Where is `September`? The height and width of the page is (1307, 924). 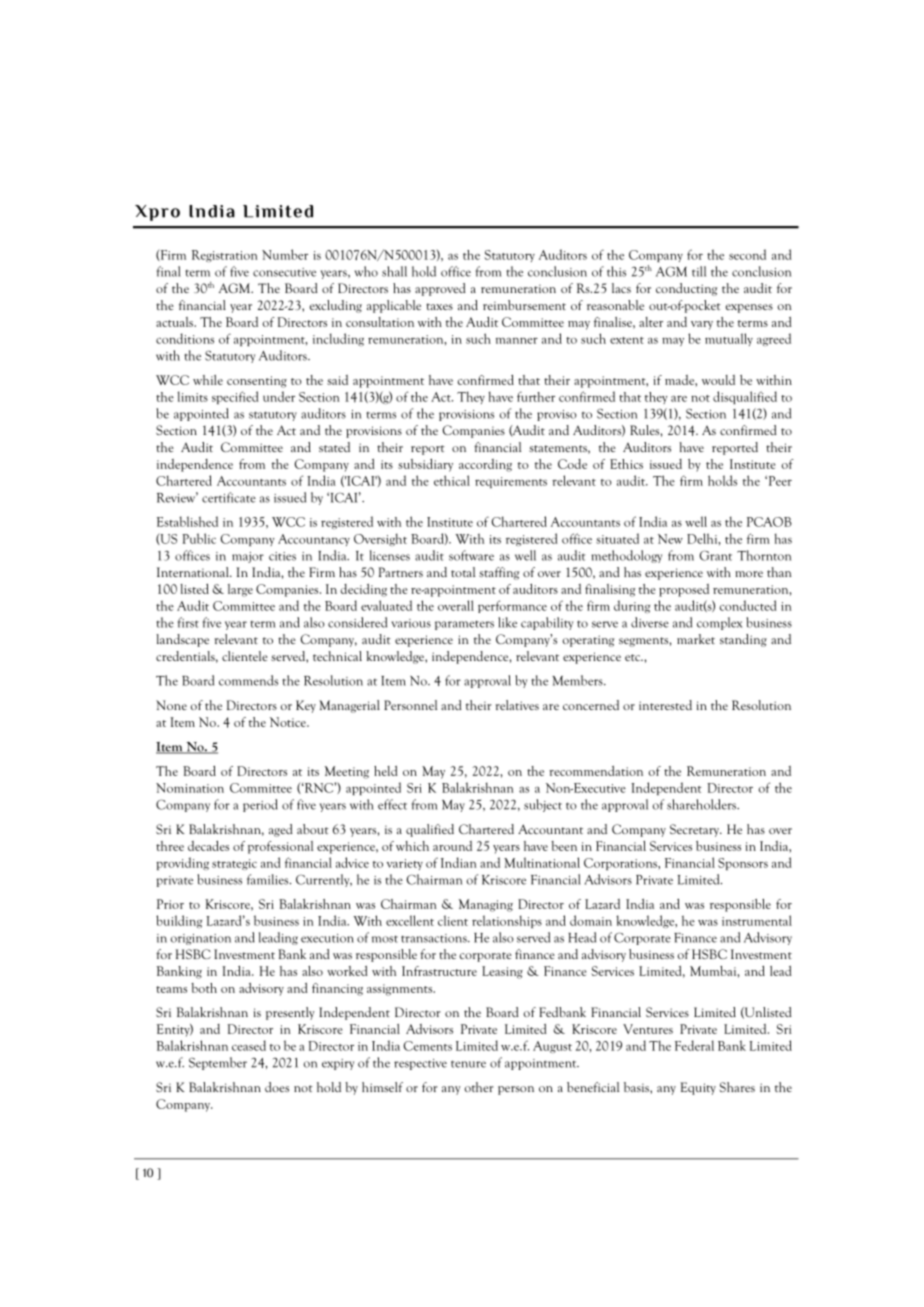 September is located at coordinates (218, 1063).
